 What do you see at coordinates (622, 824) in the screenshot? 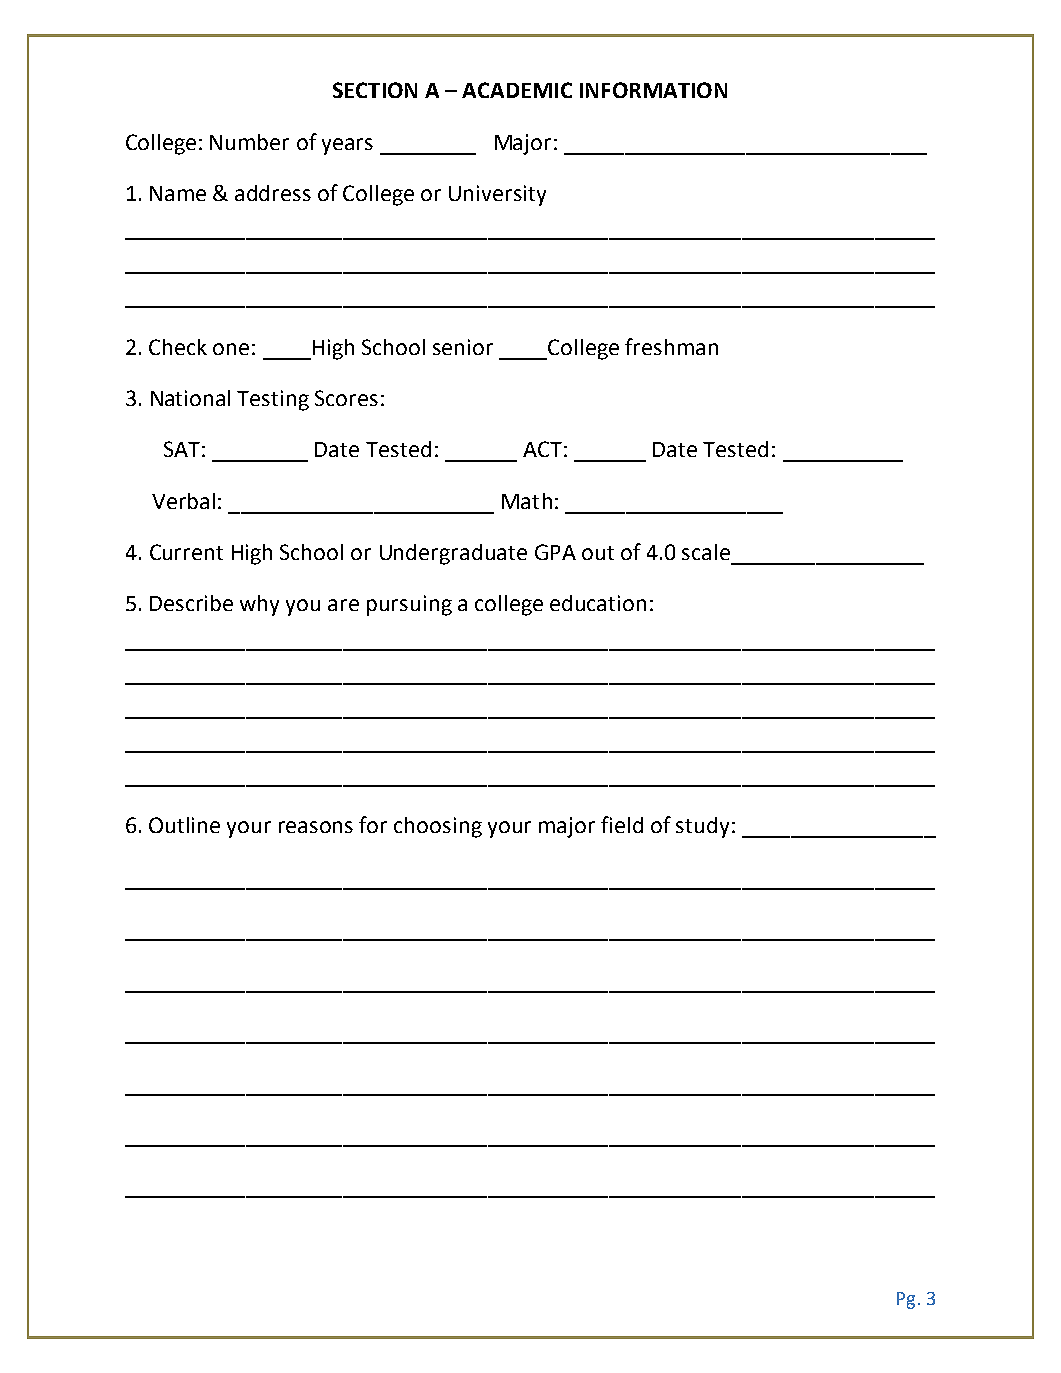
I see `field` at bounding box center [622, 824].
